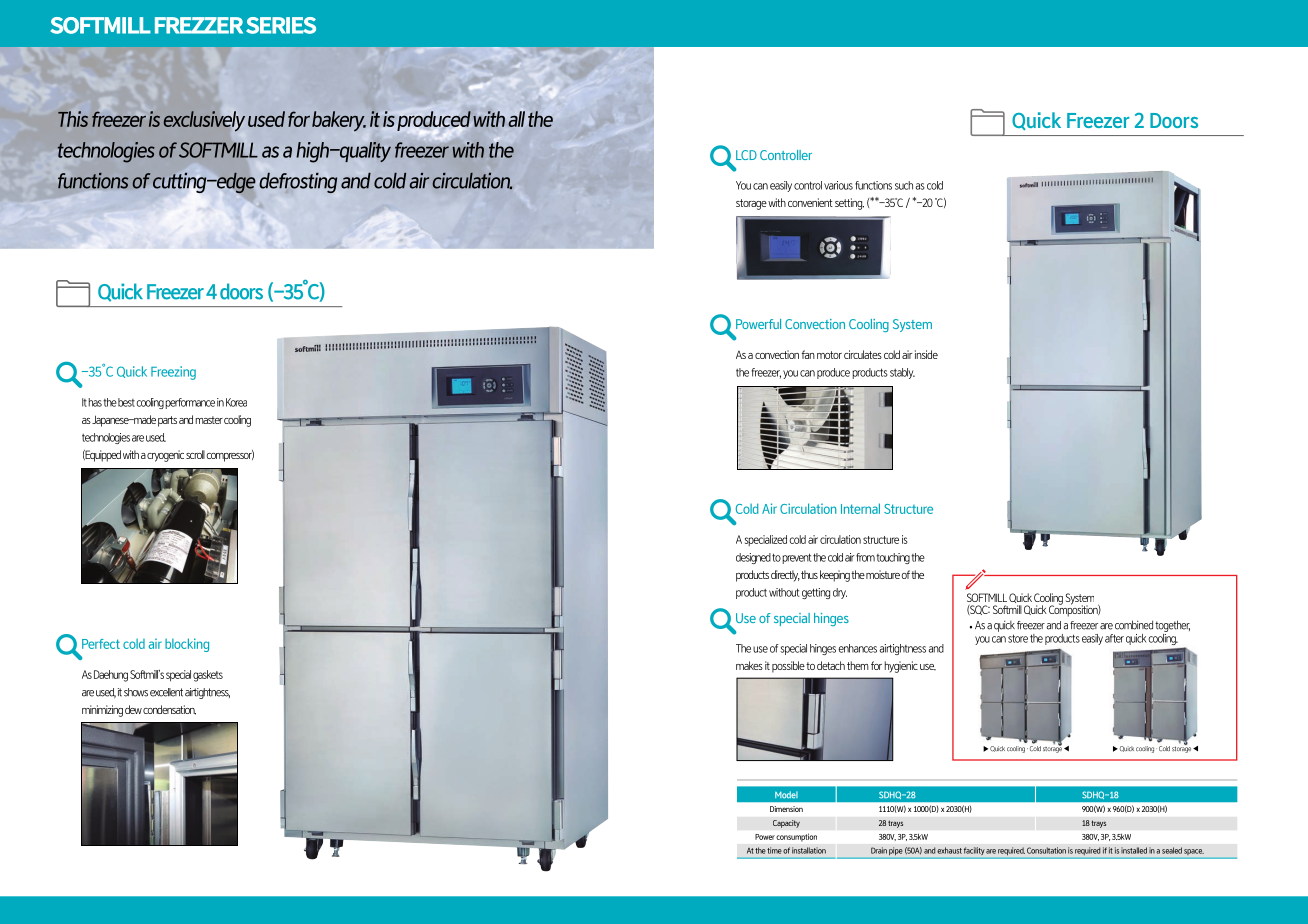 This page has height=924, width=1308. What do you see at coordinates (281, 25) in the page?
I see `SERIES` at bounding box center [281, 25].
